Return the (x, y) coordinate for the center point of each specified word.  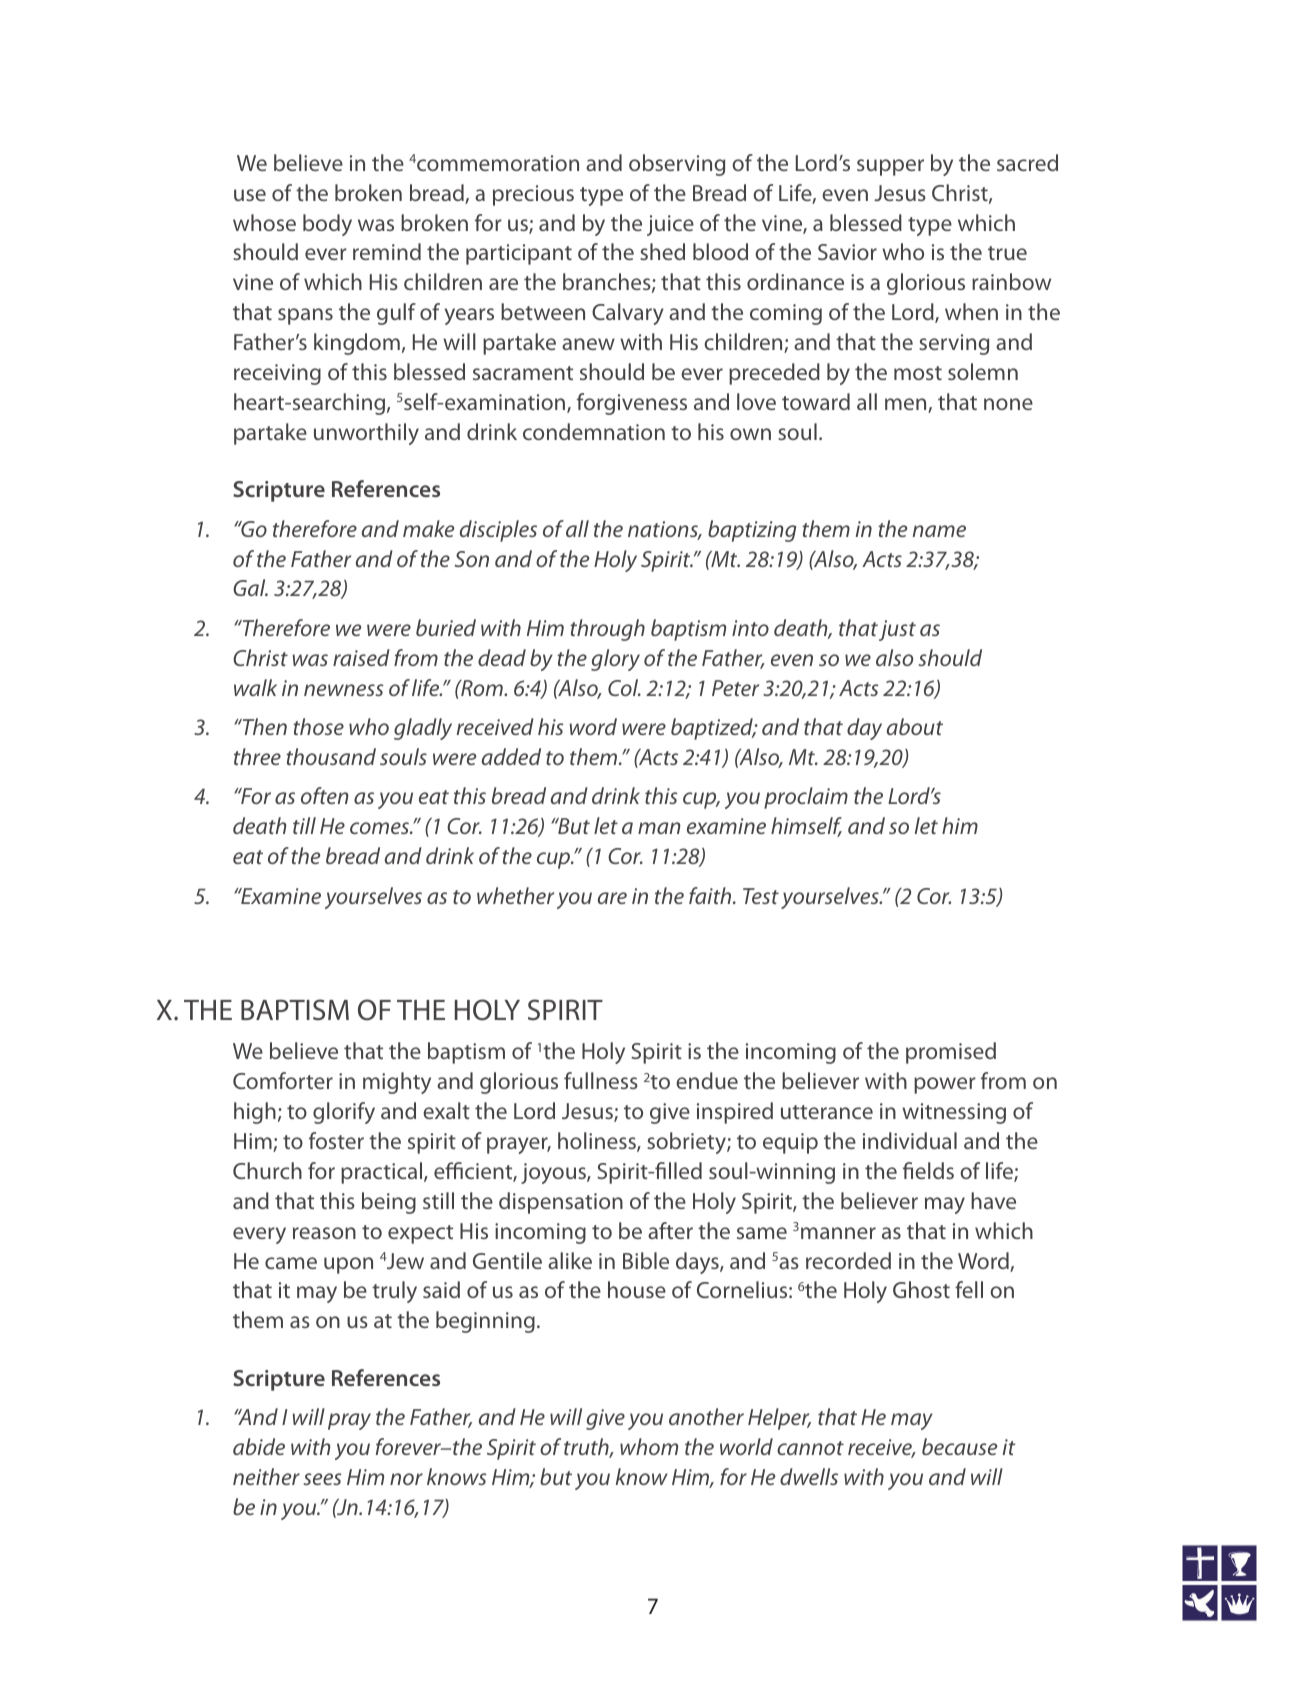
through (607, 630)
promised (951, 1053)
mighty (397, 1083)
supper (890, 167)
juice (670, 225)
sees (322, 1479)
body (327, 225)
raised (361, 657)
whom (649, 1446)
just (897, 630)
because (959, 1446)
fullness (601, 1080)
